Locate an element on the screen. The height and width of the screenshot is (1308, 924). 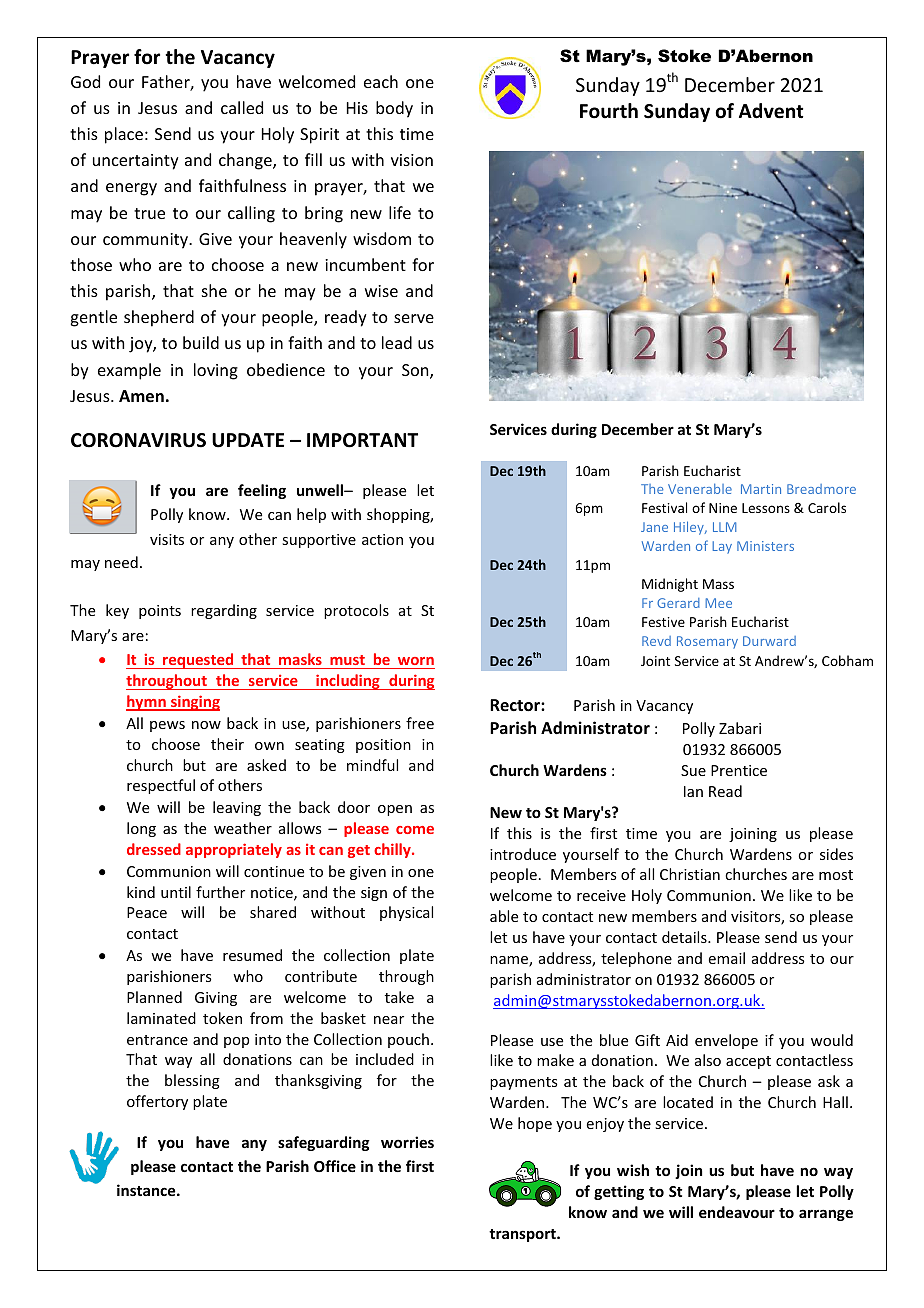
Mee is located at coordinates (718, 603).
